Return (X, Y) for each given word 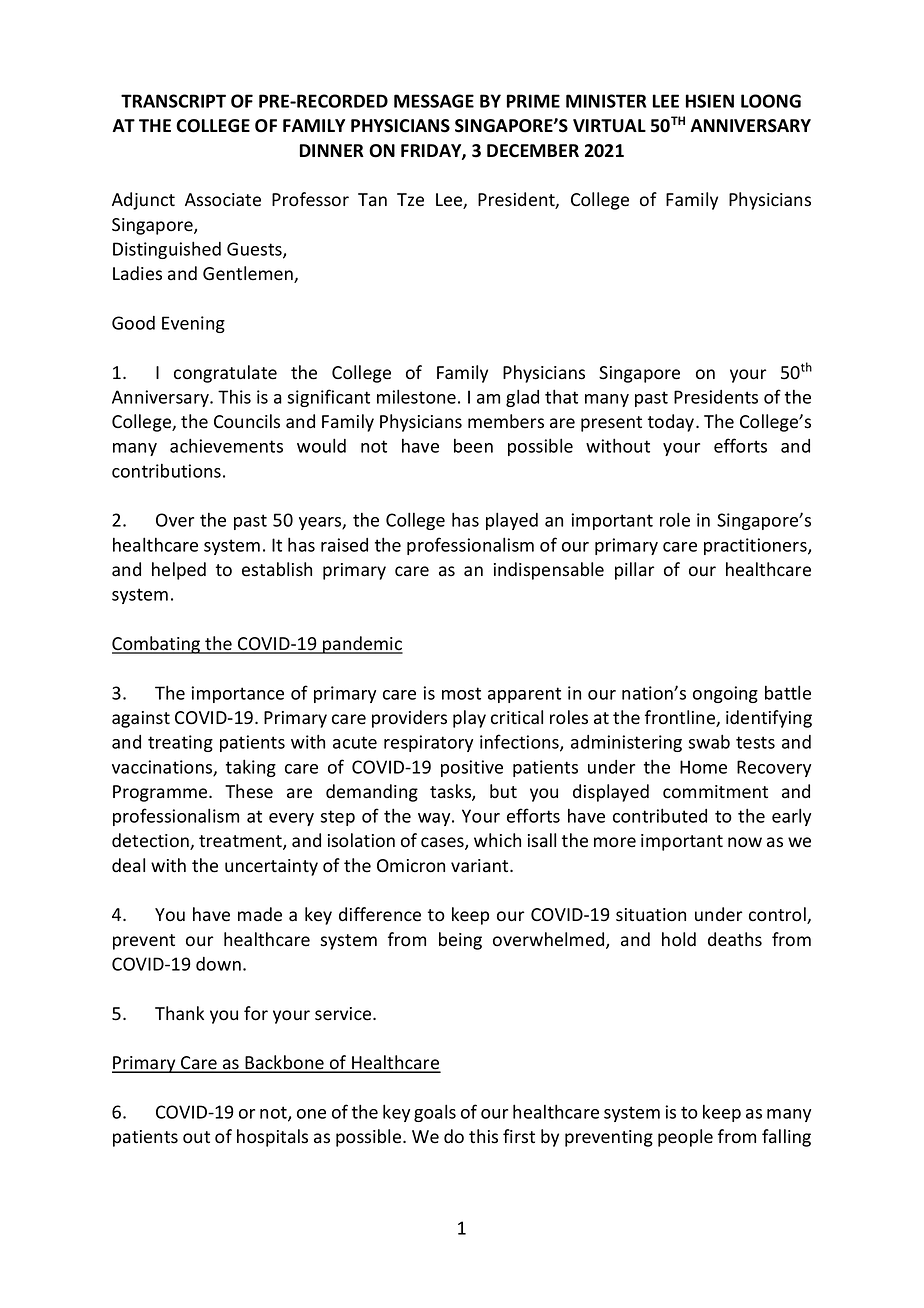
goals (435, 1113)
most (461, 693)
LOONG (771, 101)
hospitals (272, 1138)
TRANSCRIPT (173, 101)
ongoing (725, 694)
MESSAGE (434, 101)
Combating (157, 645)
